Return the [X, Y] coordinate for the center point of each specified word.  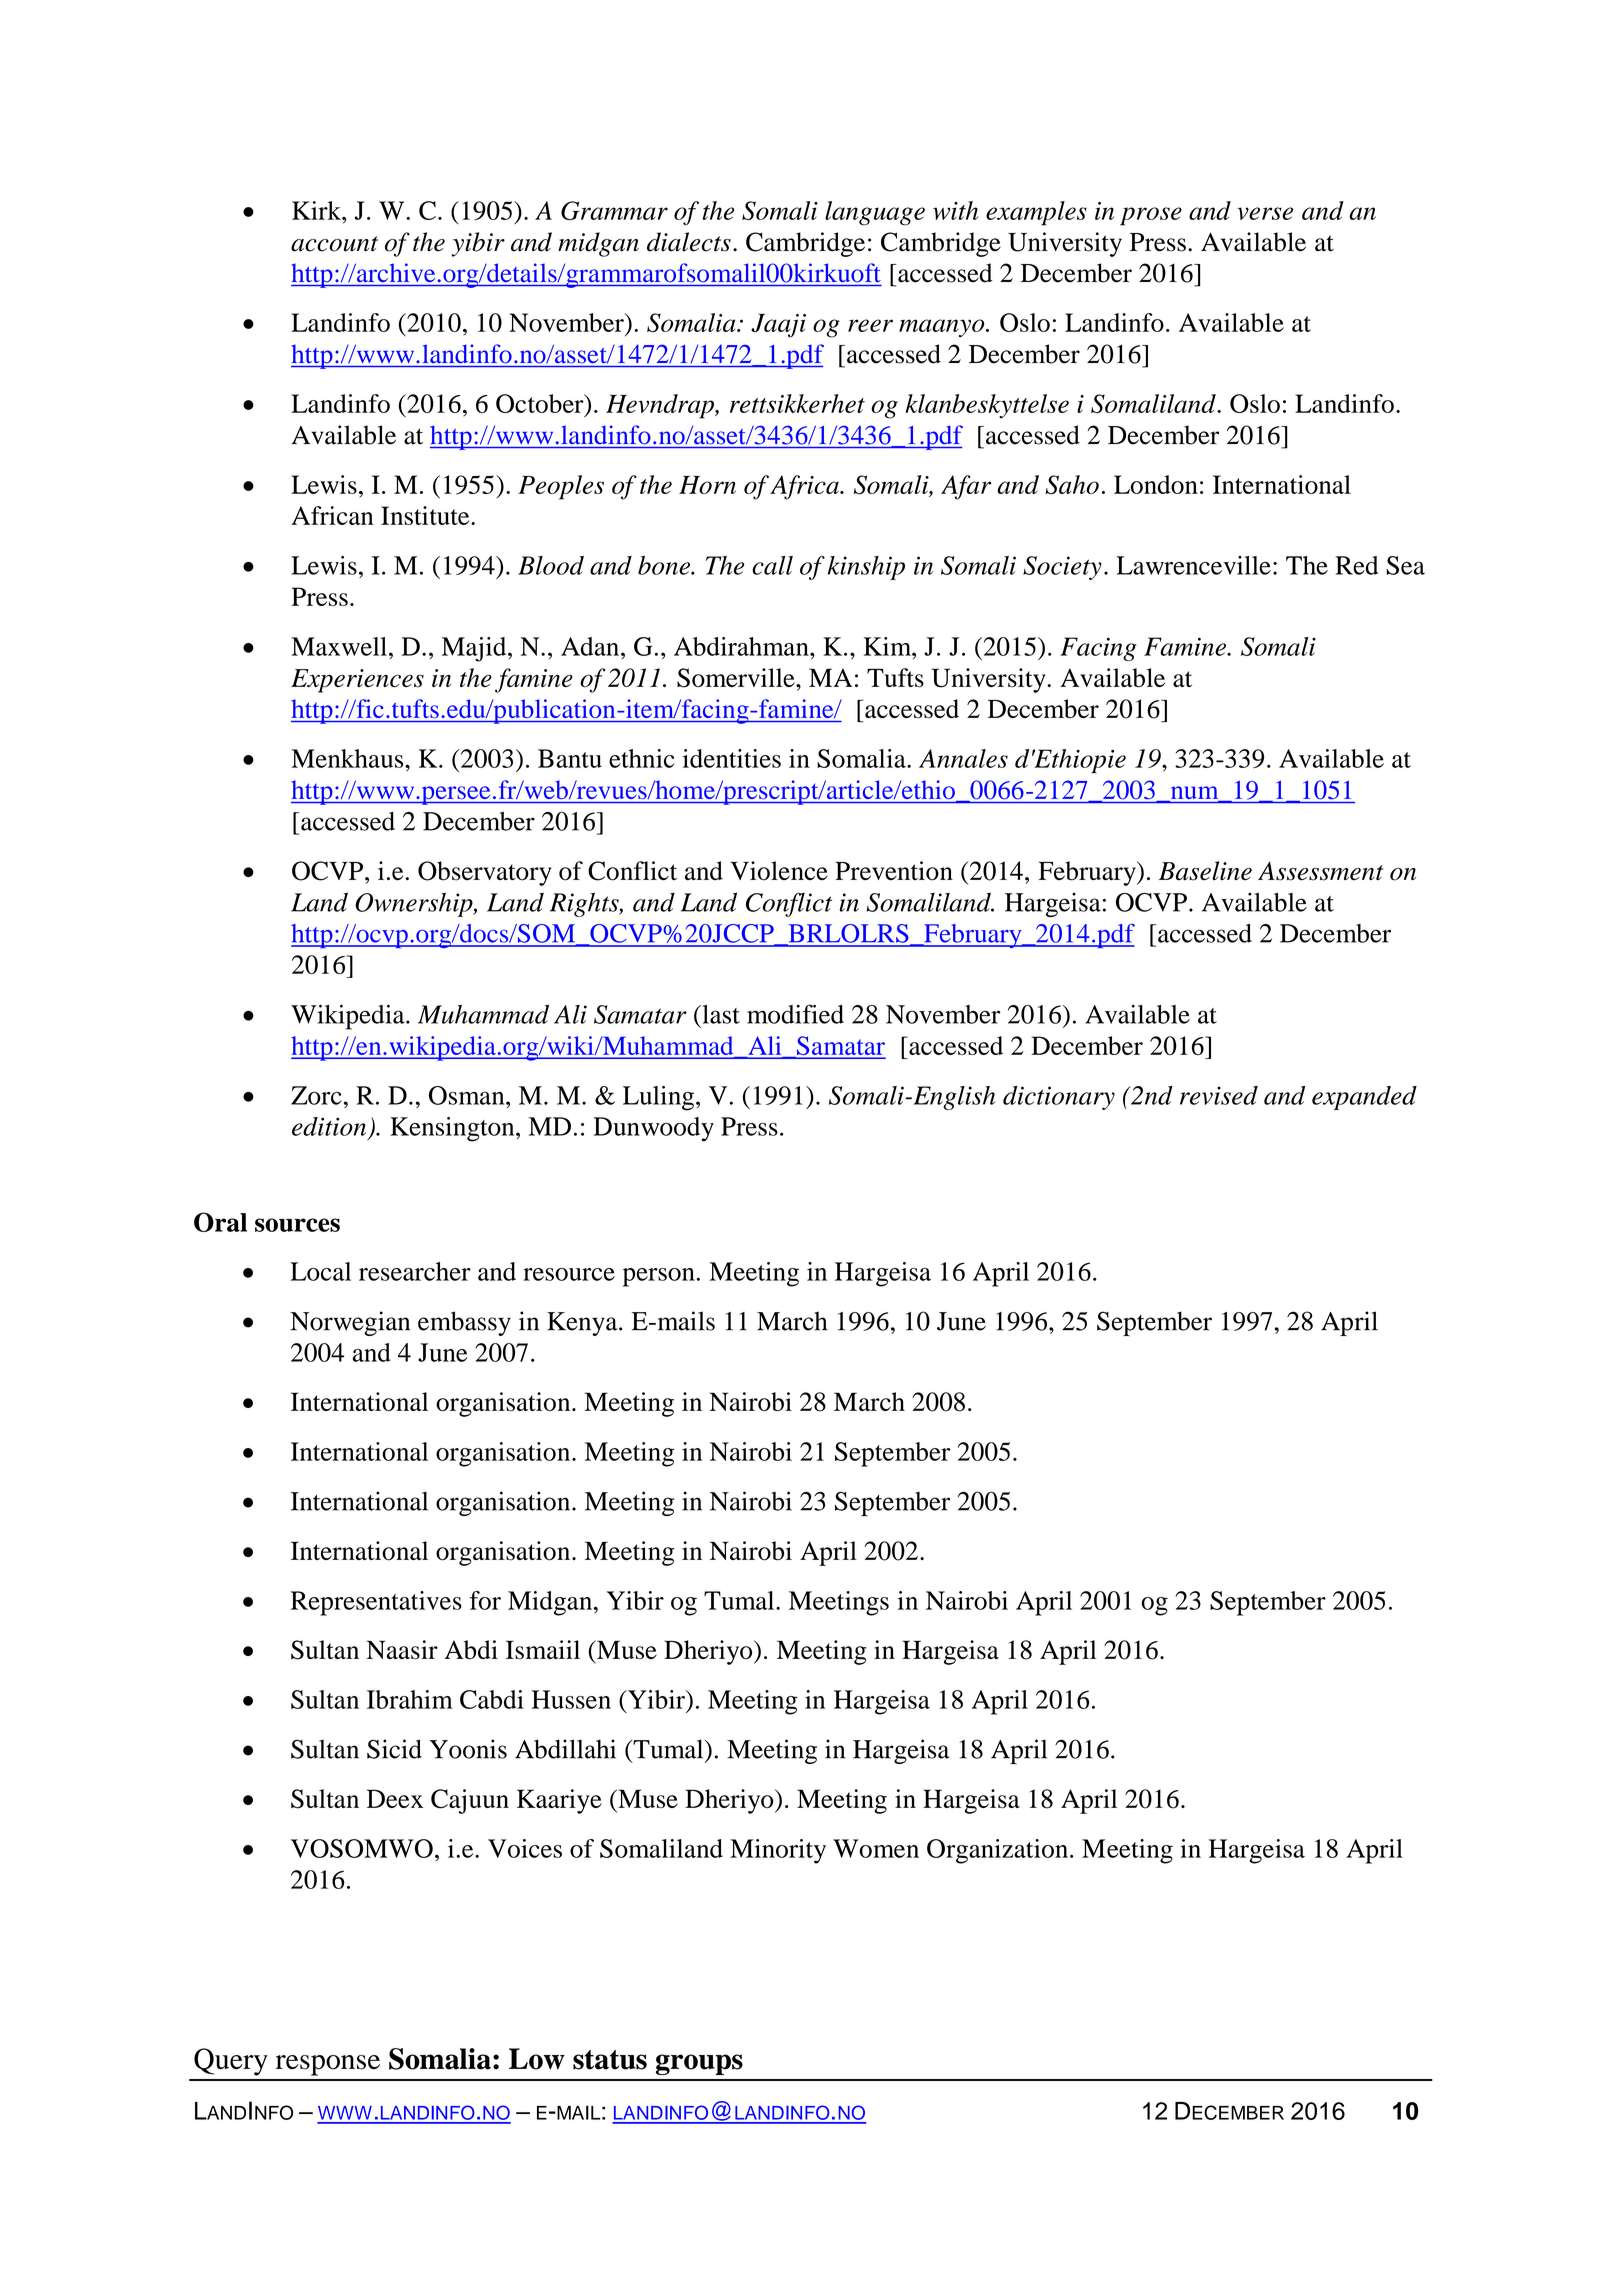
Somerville [737, 678]
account [334, 244]
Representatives [376, 1603]
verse [1265, 213]
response [328, 2065]
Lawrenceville [1194, 565]
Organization [997, 1851]
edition [329, 1126]
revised [1219, 1095]
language [875, 213]
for [485, 1600]
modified [795, 1014]
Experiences [357, 681]
